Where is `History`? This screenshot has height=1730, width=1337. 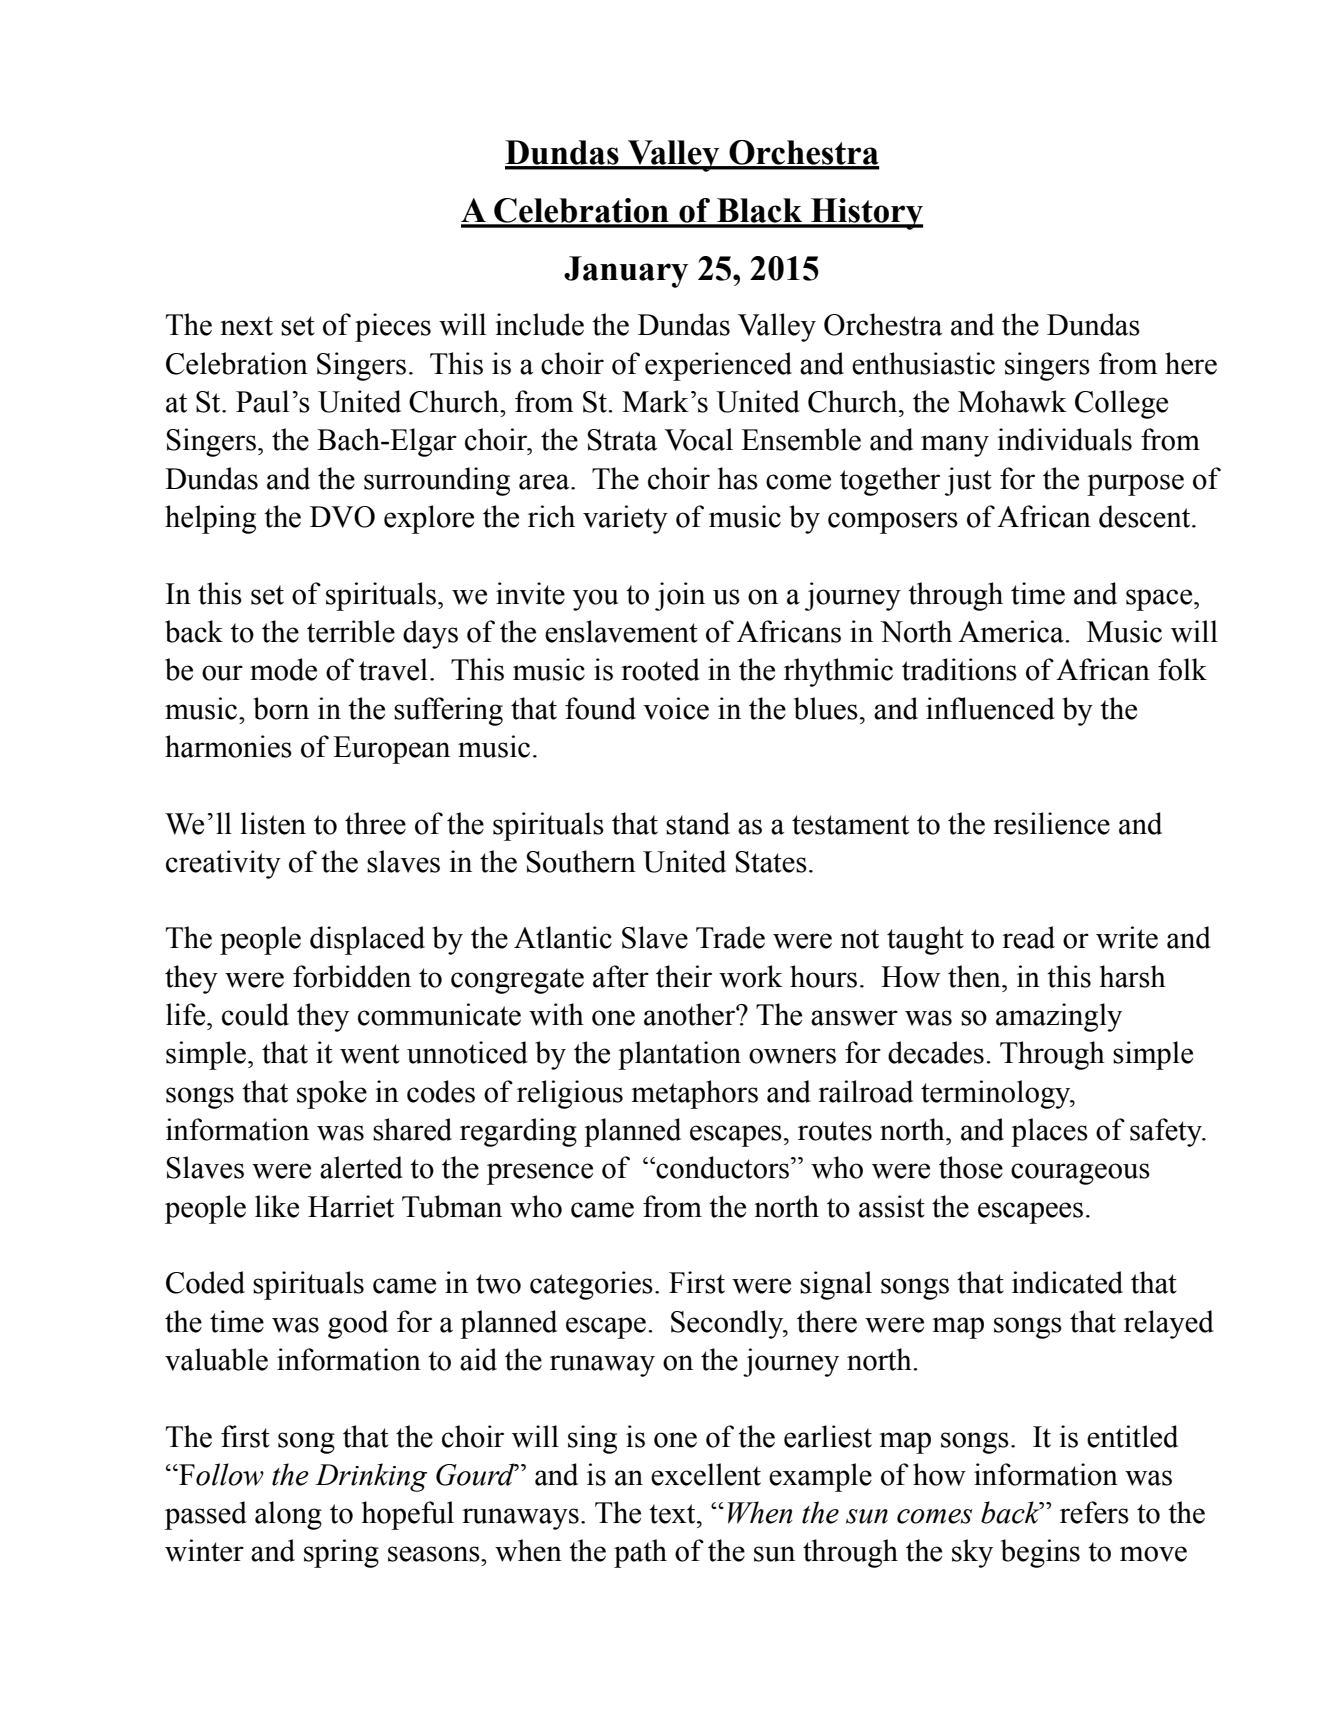 History is located at coordinates (866, 214).
